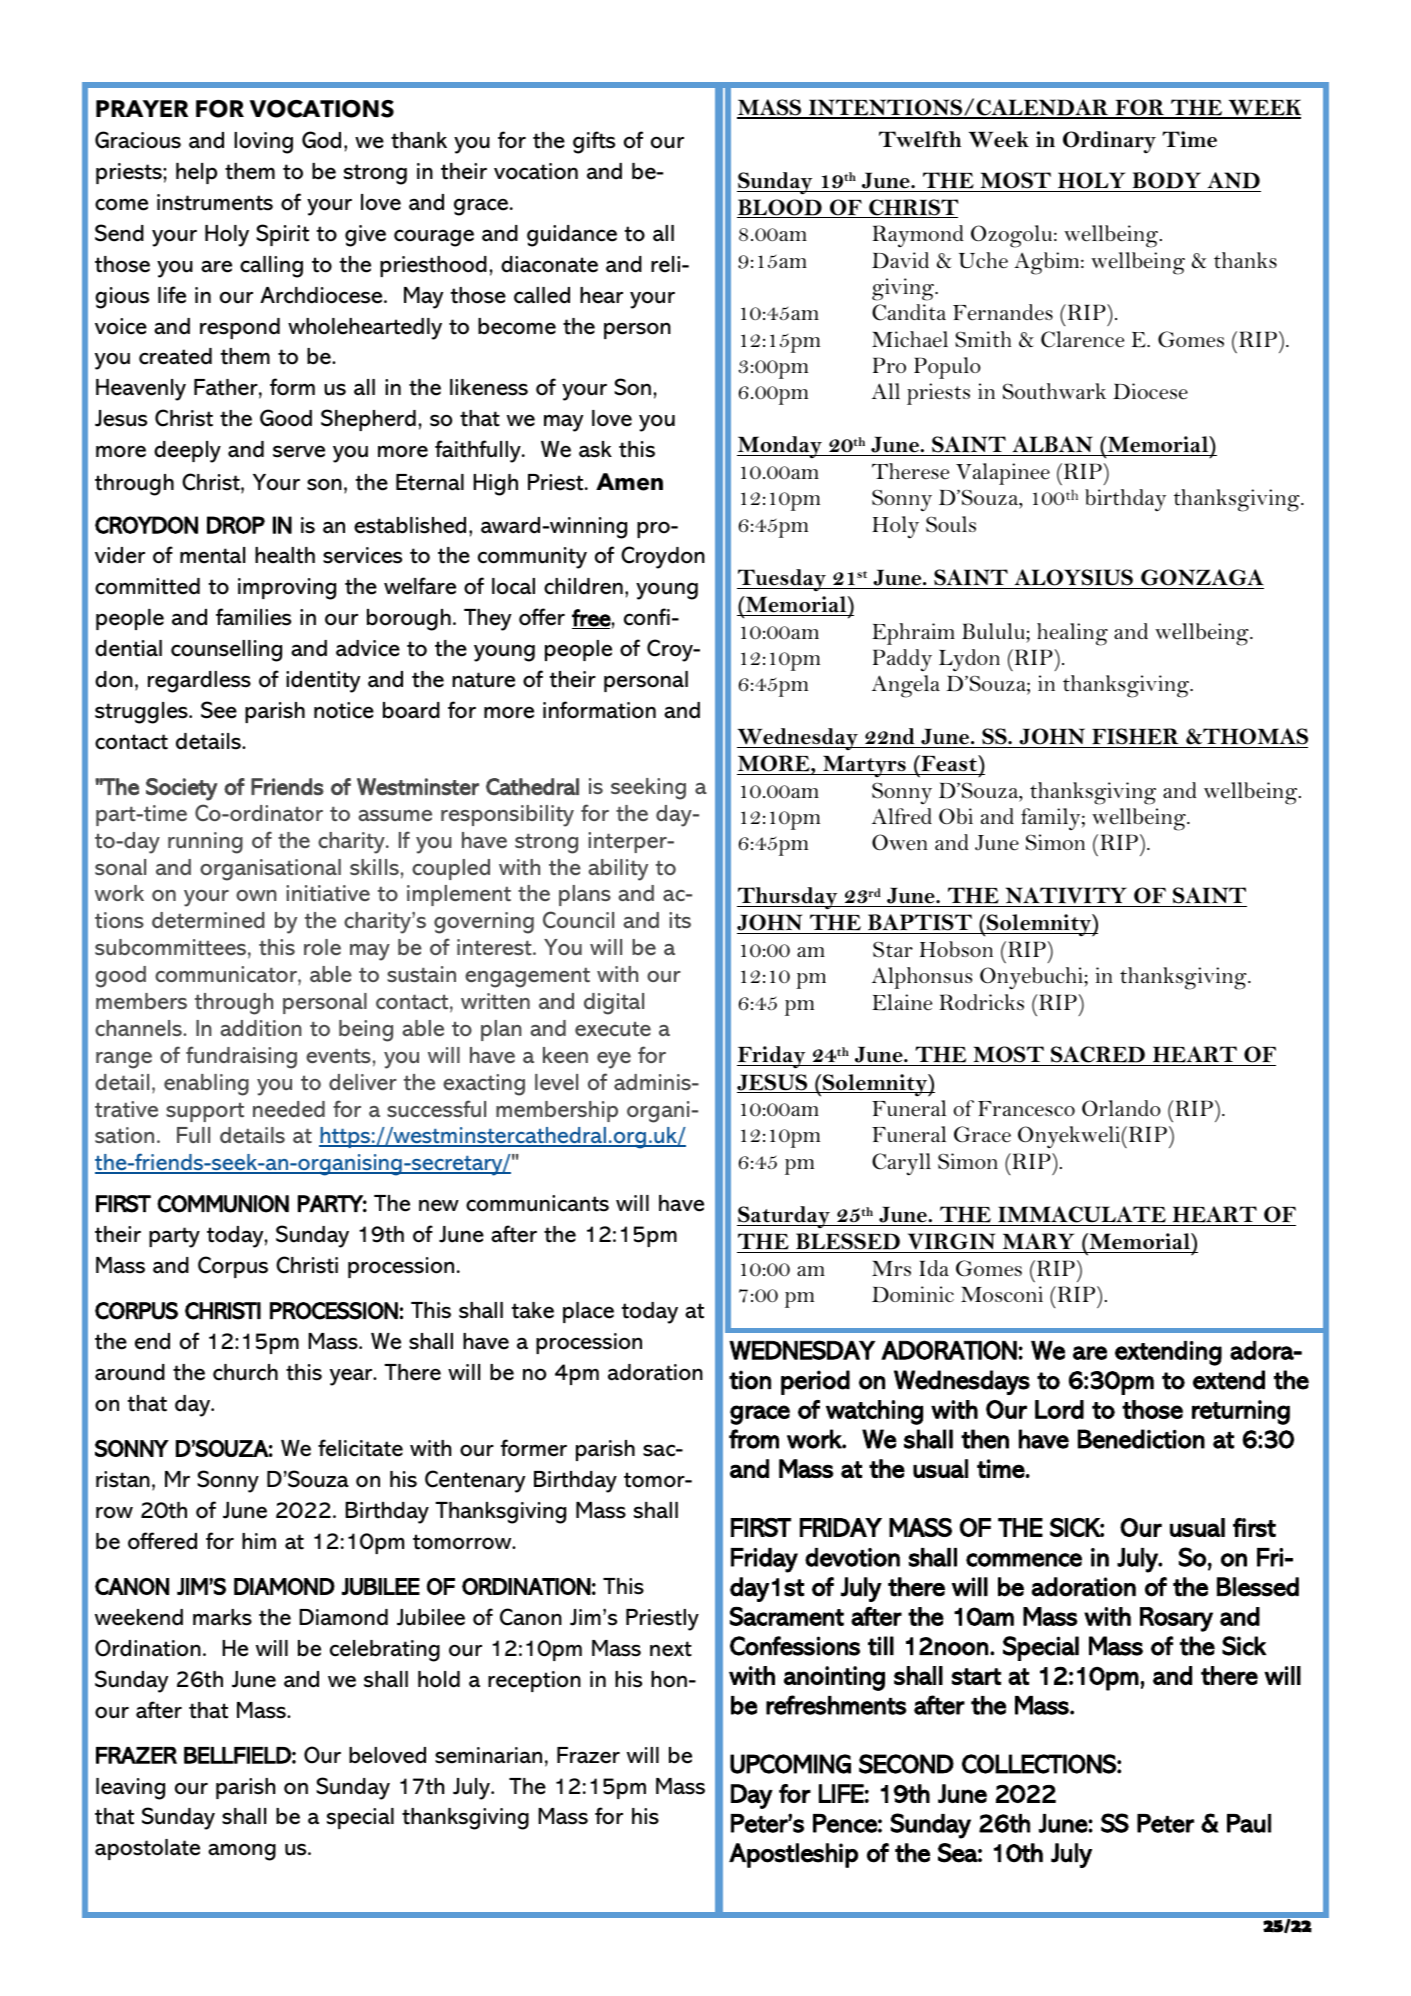 The width and height of the screenshot is (1411, 1996). I want to click on Ordinary, so click(1109, 142).
